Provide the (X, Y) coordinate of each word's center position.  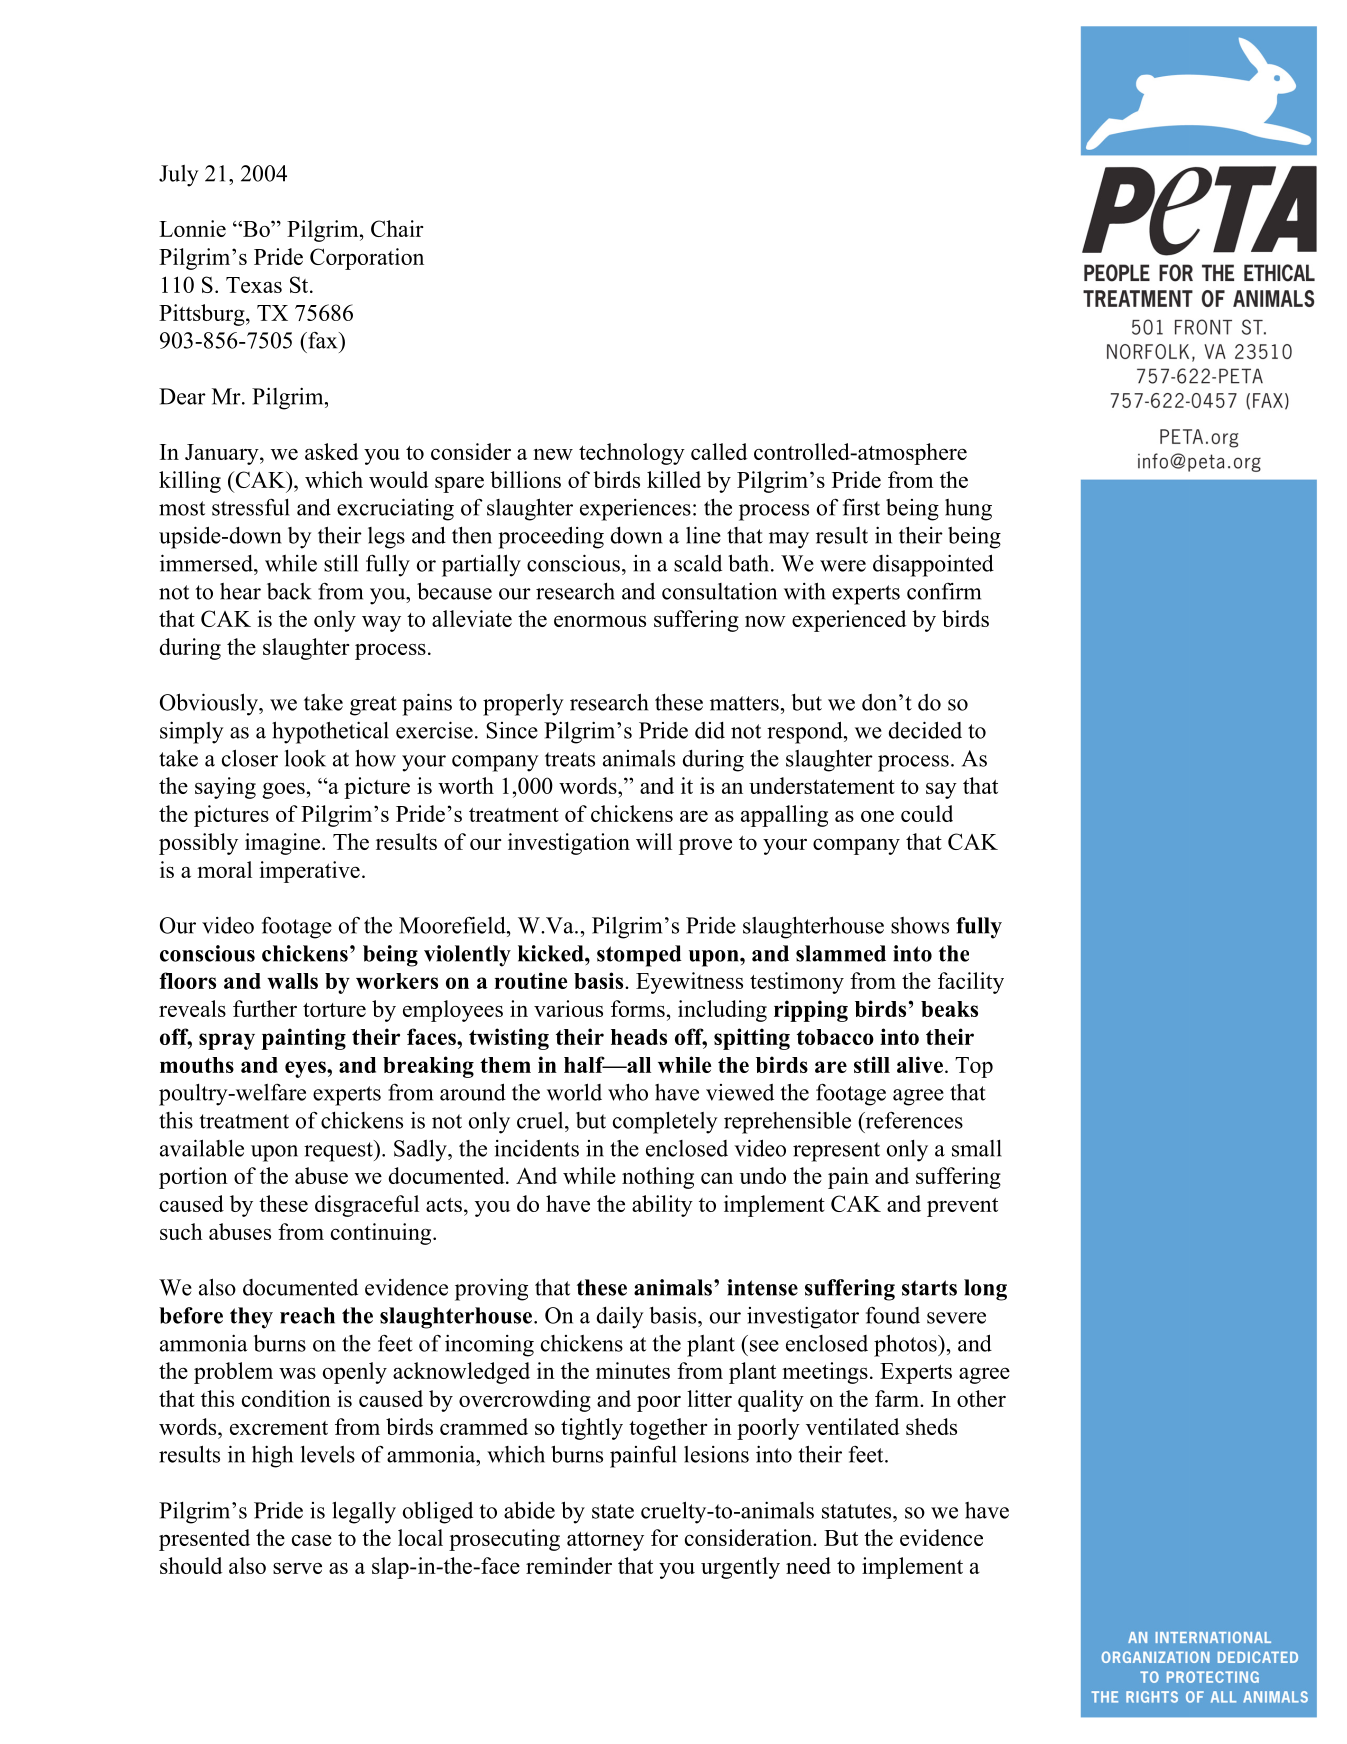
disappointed (933, 565)
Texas (254, 285)
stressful (251, 507)
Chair (397, 228)
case (312, 1540)
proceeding (551, 537)
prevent (962, 1207)
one (877, 816)
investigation (569, 844)
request (339, 1151)
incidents (536, 1148)
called (719, 451)
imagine (284, 844)
